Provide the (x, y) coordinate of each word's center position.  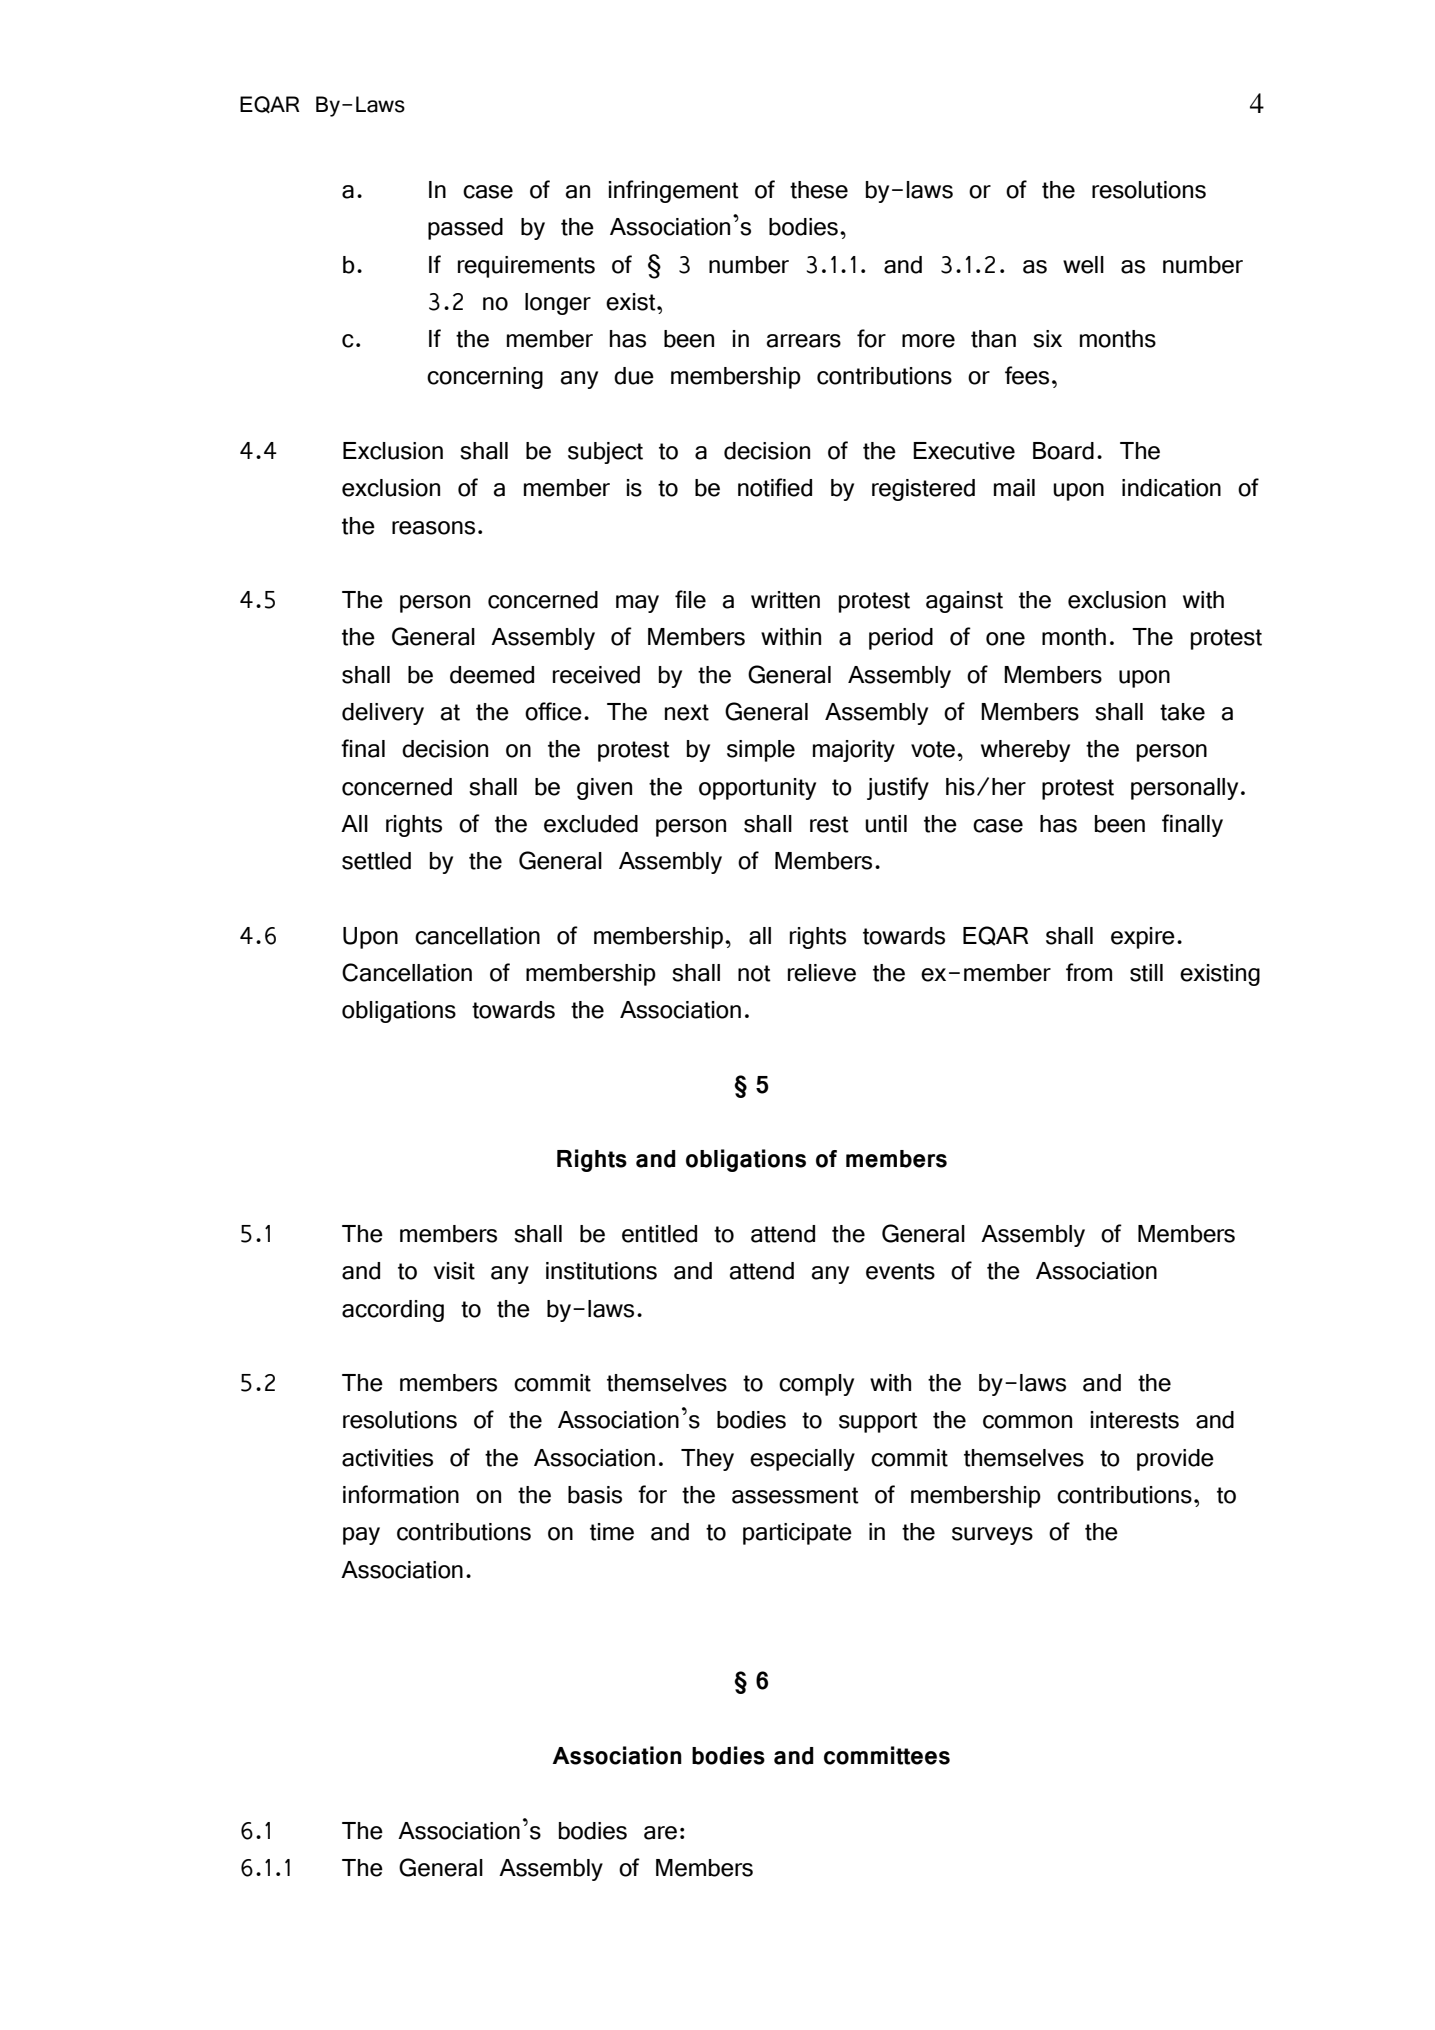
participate (797, 1534)
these (819, 190)
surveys (992, 1536)
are (660, 1833)
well (1083, 265)
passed (465, 229)
